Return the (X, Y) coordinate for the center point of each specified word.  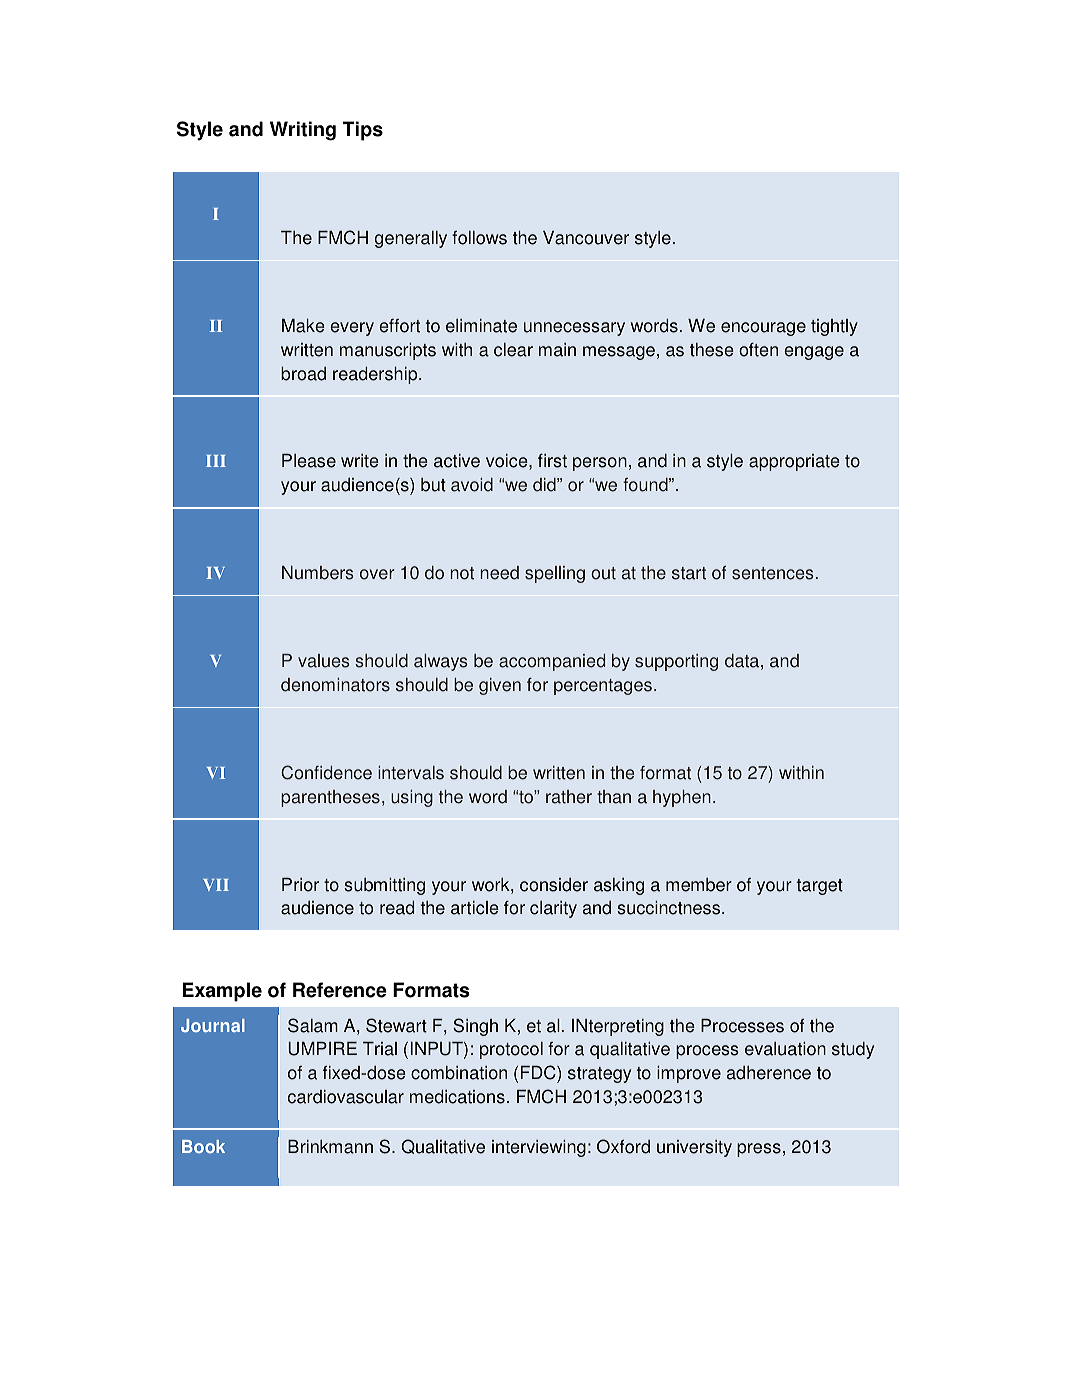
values (324, 661)
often (758, 349)
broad (303, 374)
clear (513, 350)
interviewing (539, 1148)
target (820, 887)
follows (479, 238)
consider (554, 885)
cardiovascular (346, 1097)
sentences (773, 573)
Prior (300, 885)
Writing (303, 131)
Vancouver (586, 238)
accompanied (552, 662)
